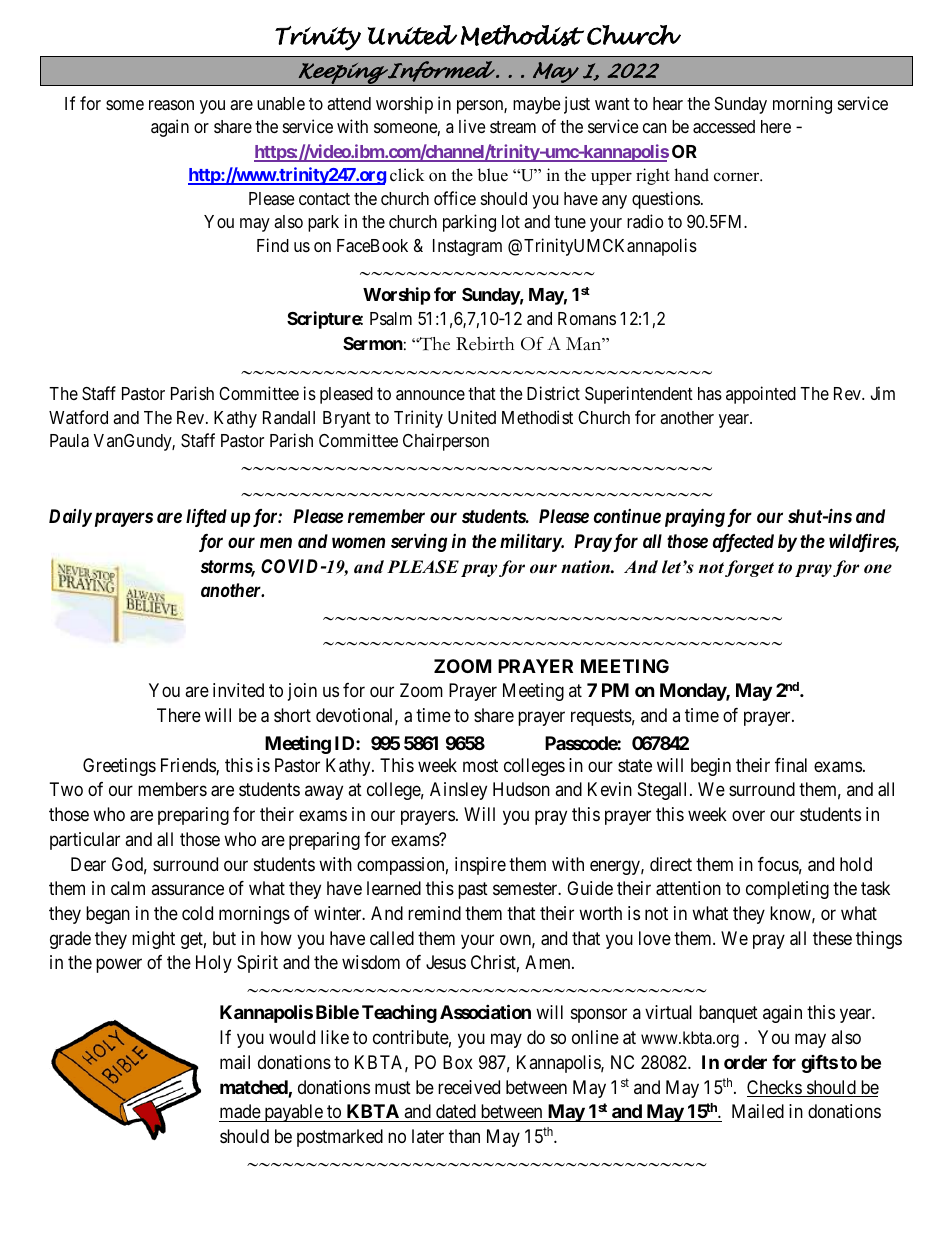 This screenshot has width=952, height=1233. What do you see at coordinates (472, 126) in the screenshot?
I see `live` at bounding box center [472, 126].
